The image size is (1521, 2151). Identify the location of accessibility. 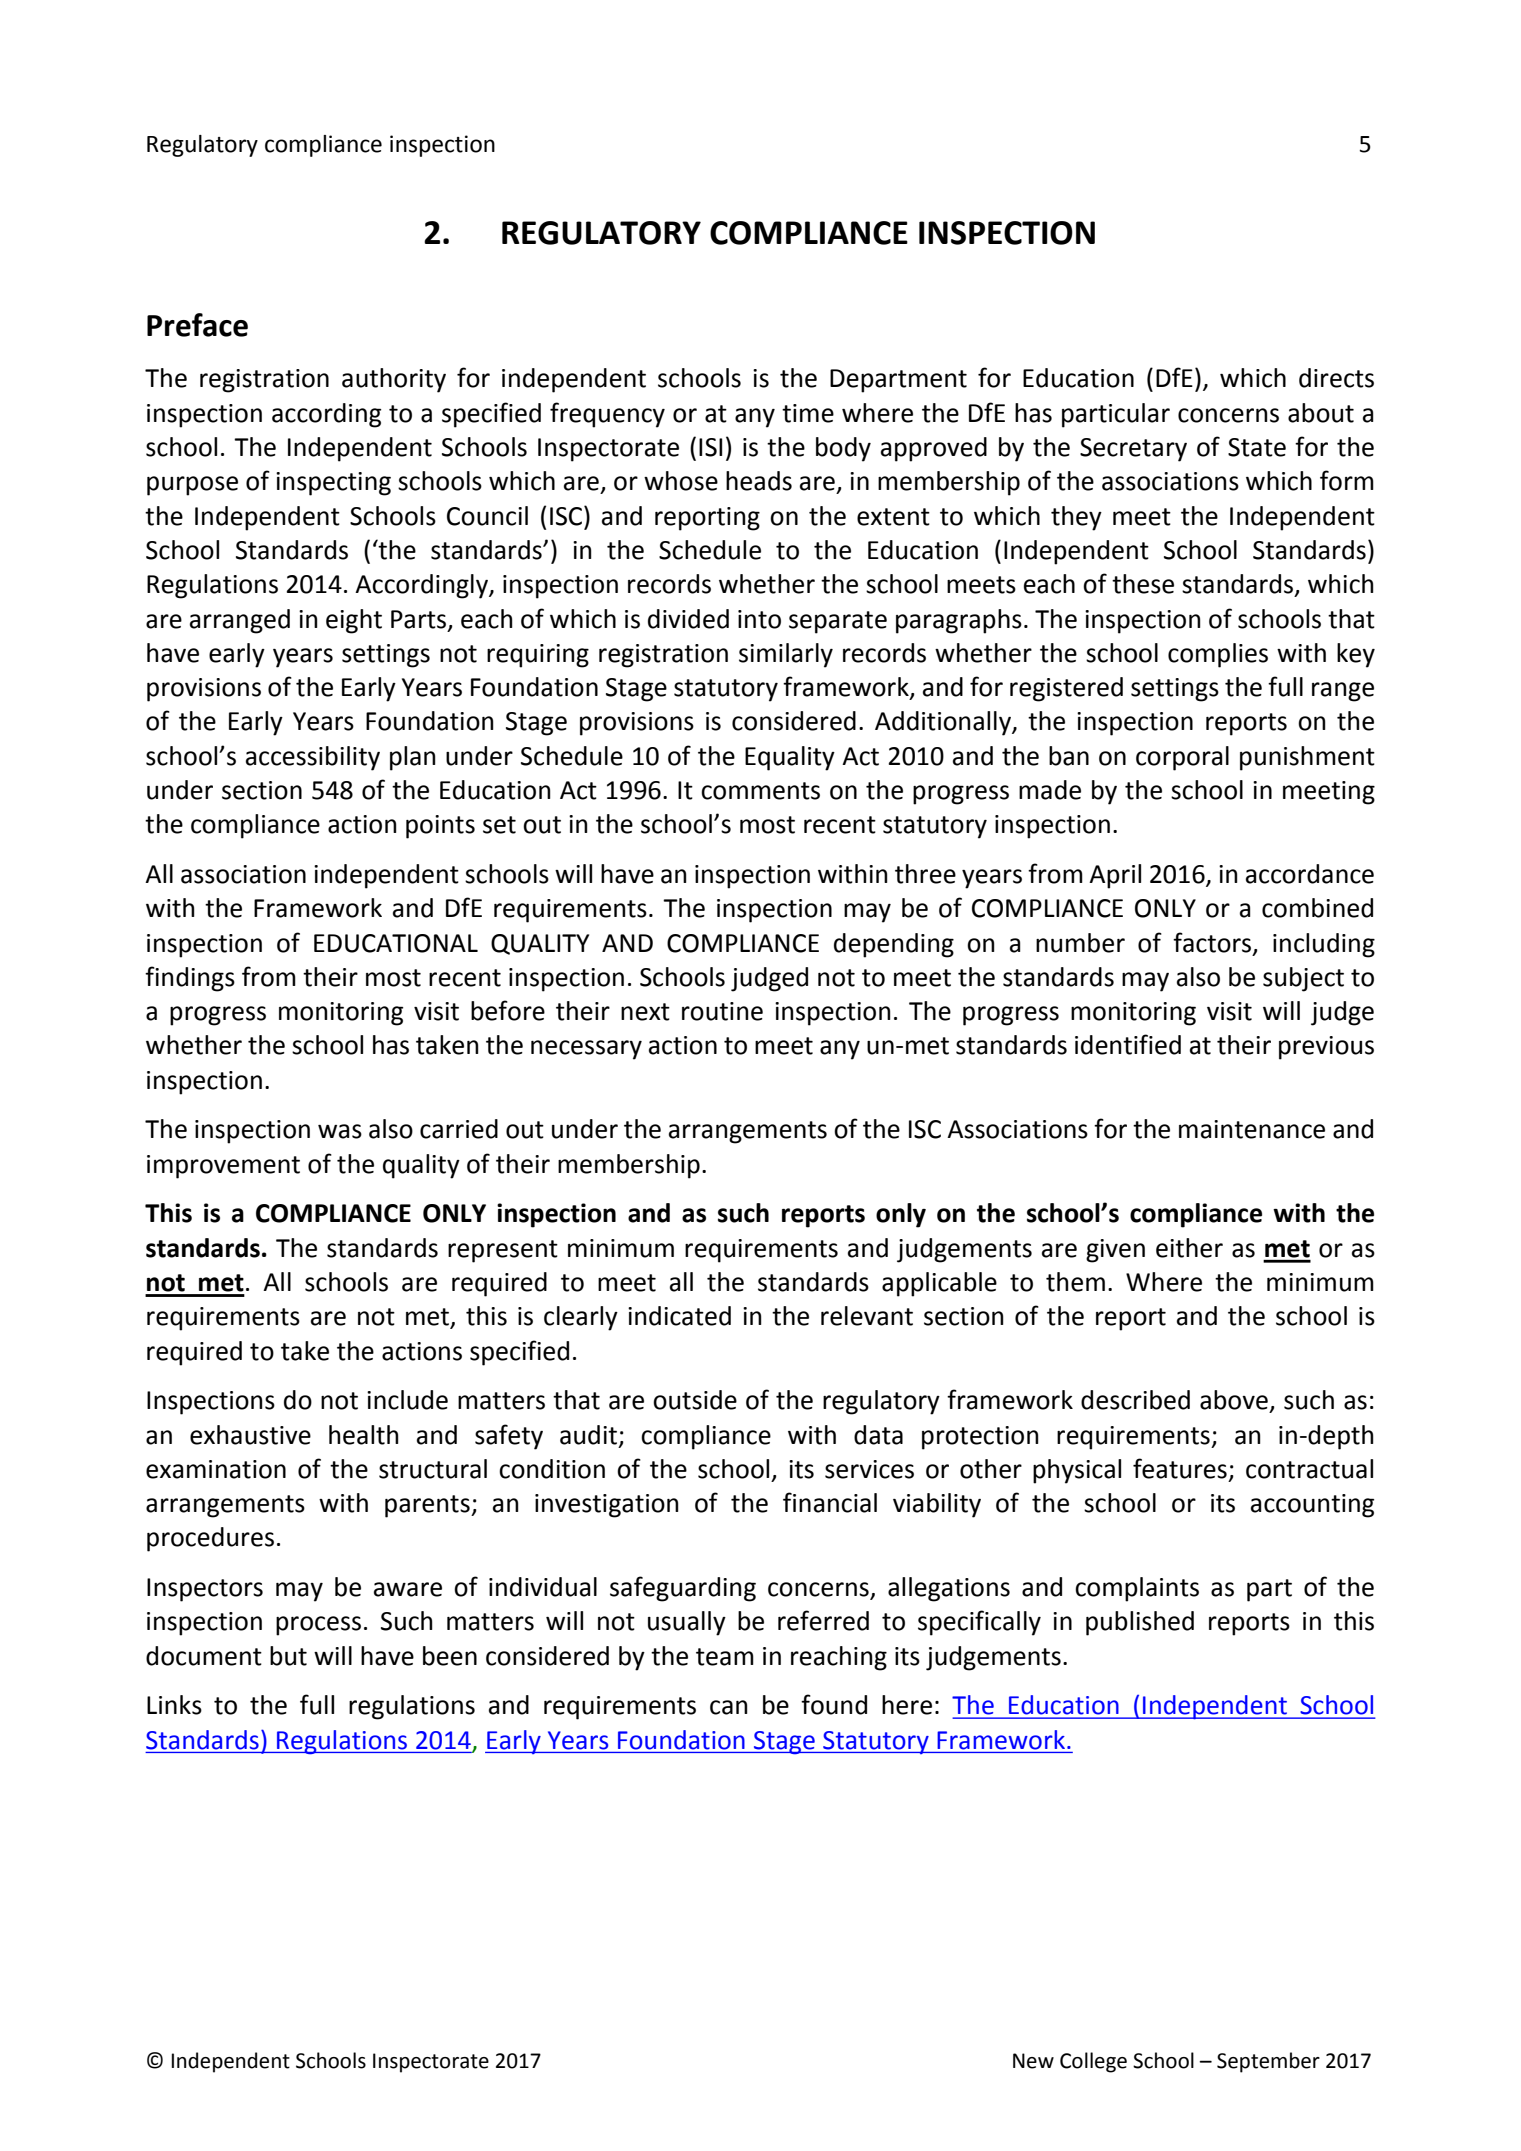
(313, 758).
